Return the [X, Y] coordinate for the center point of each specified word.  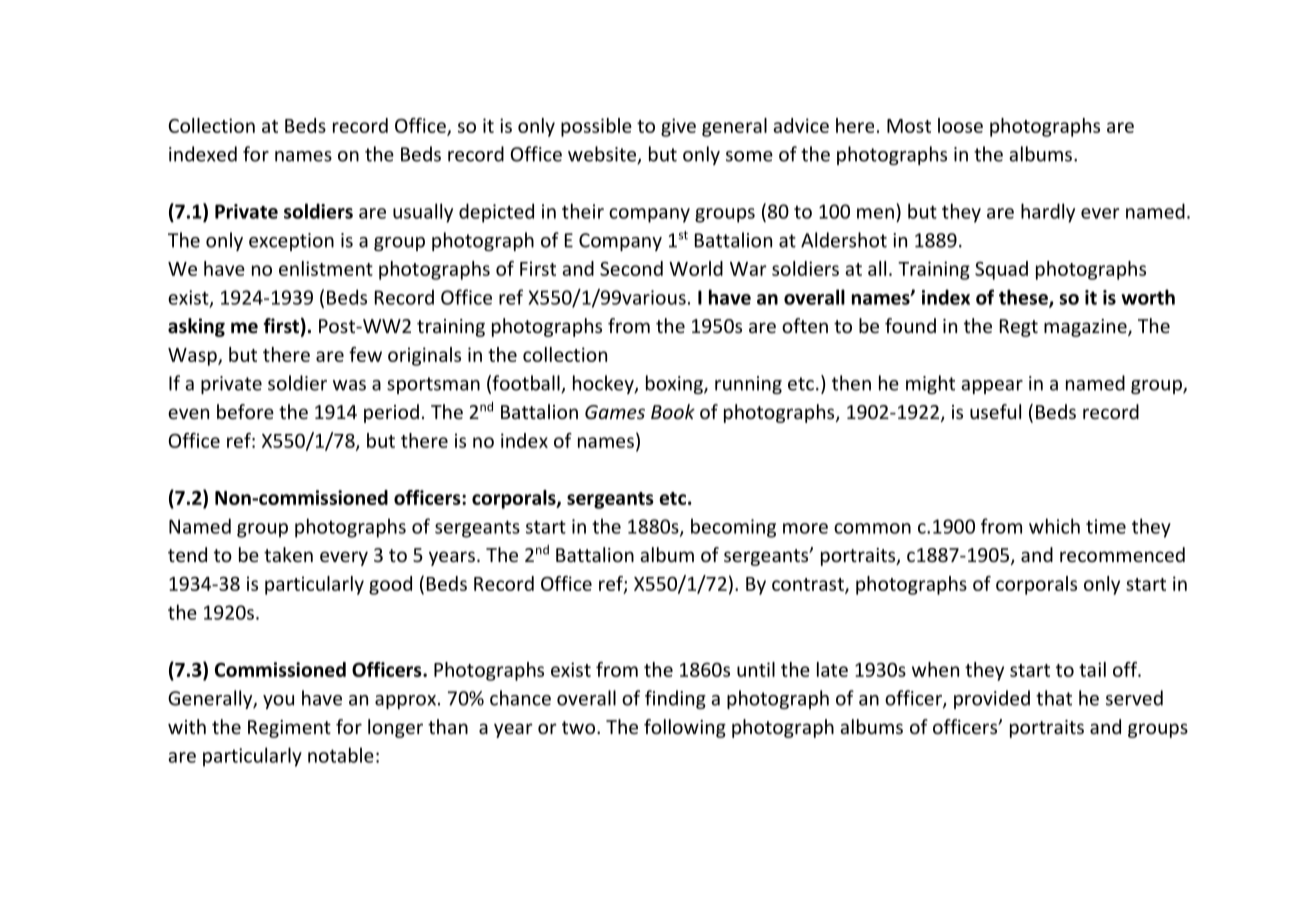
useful [995, 411]
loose [960, 125]
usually [423, 213]
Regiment [289, 729]
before [245, 411]
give [678, 127]
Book [673, 411]
